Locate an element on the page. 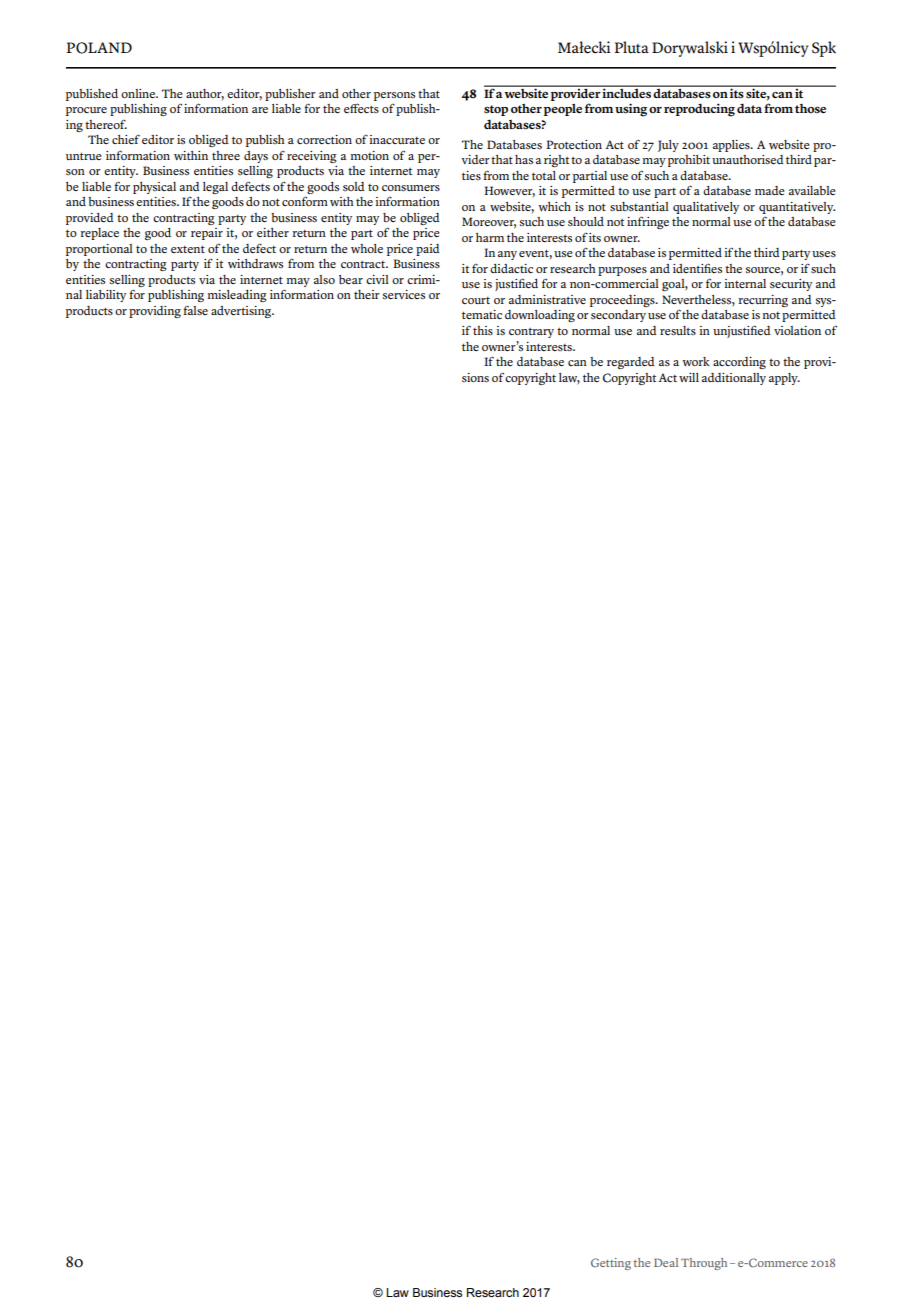 This document has width=924, height=1308. additionally is located at coordinates (734, 379).
